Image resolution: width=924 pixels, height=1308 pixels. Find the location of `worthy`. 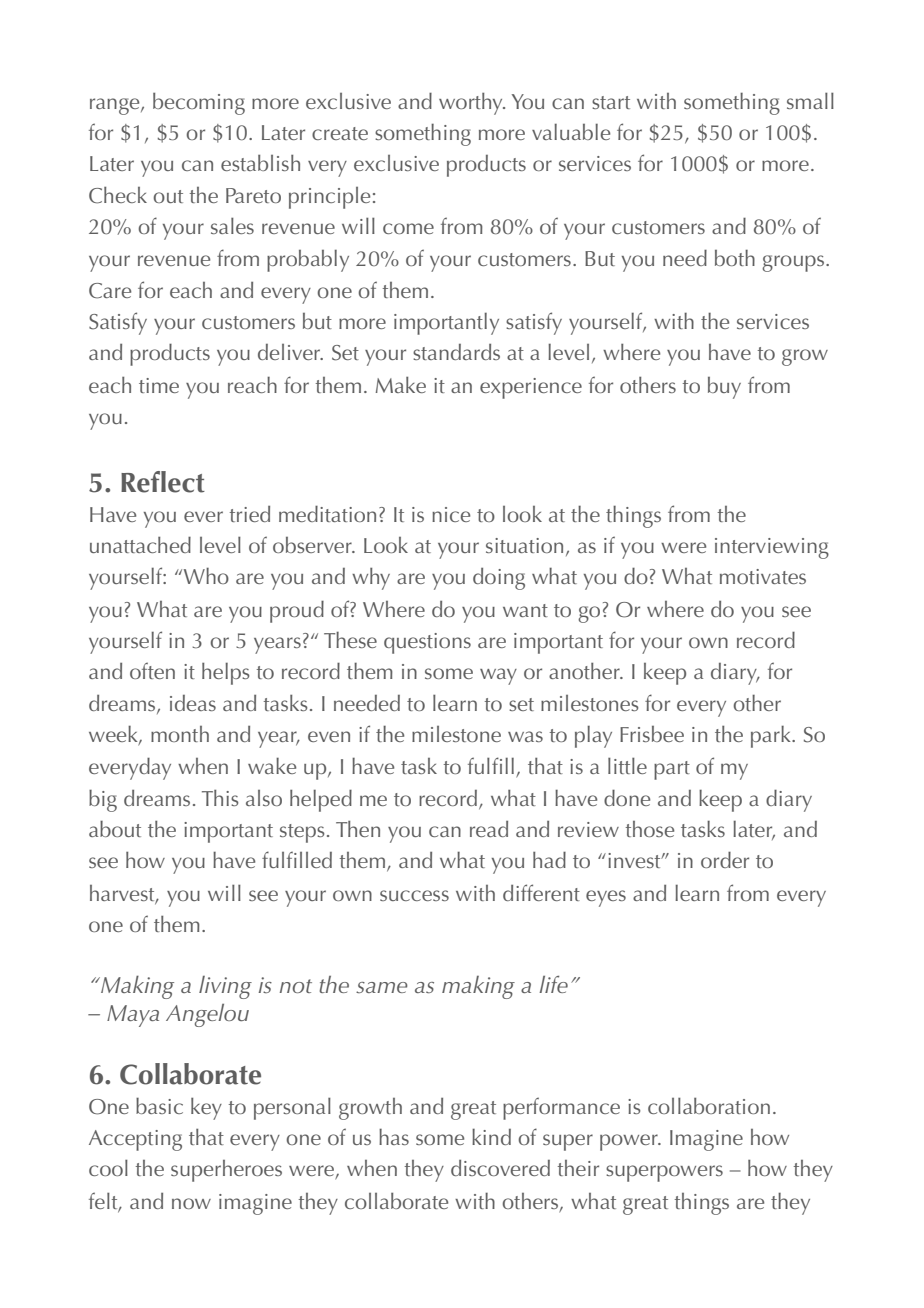

worthy is located at coordinates (472, 104).
